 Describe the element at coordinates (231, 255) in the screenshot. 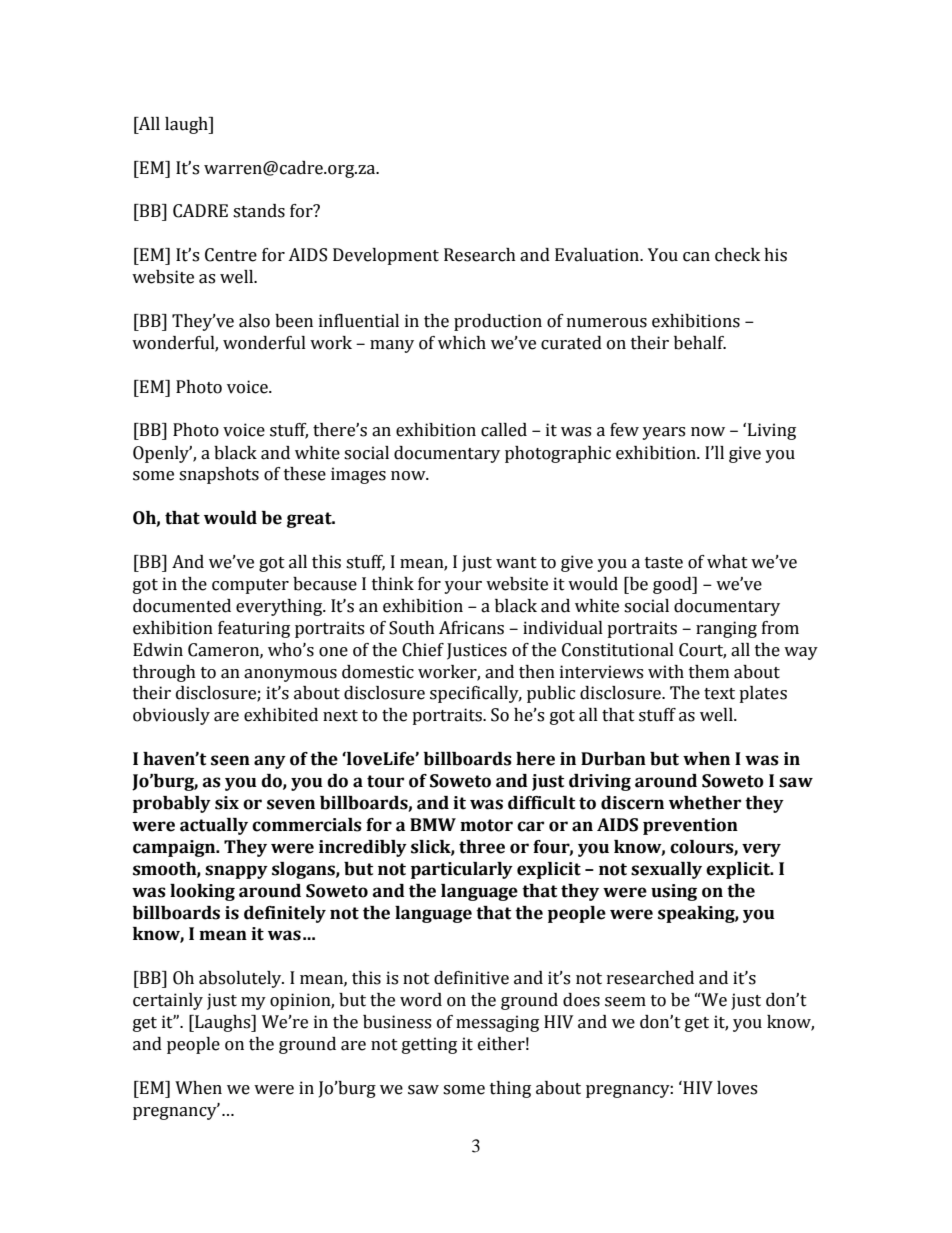

I see `Centre` at that location.
